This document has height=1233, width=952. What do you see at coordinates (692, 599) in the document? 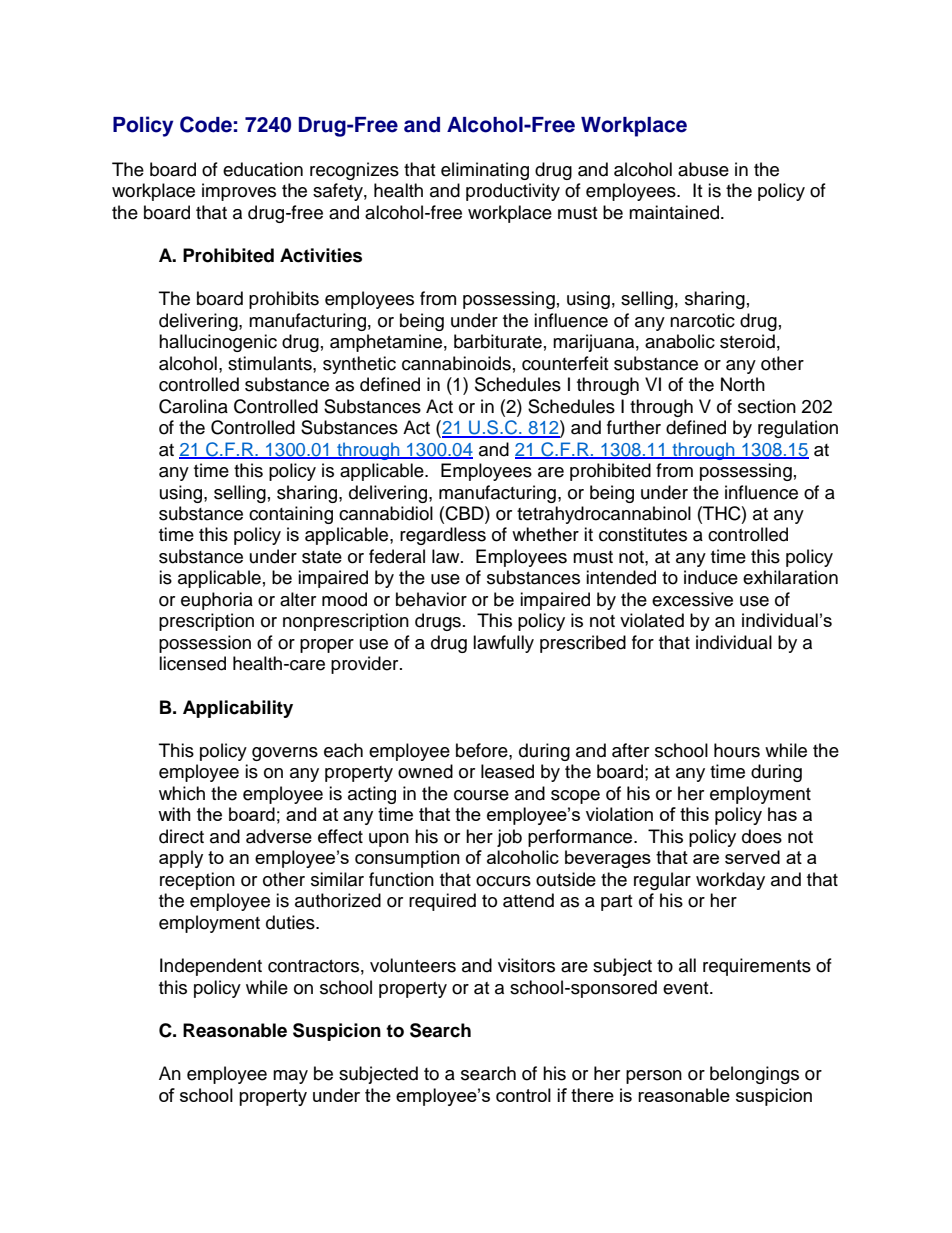
I see `excessive` at bounding box center [692, 599].
